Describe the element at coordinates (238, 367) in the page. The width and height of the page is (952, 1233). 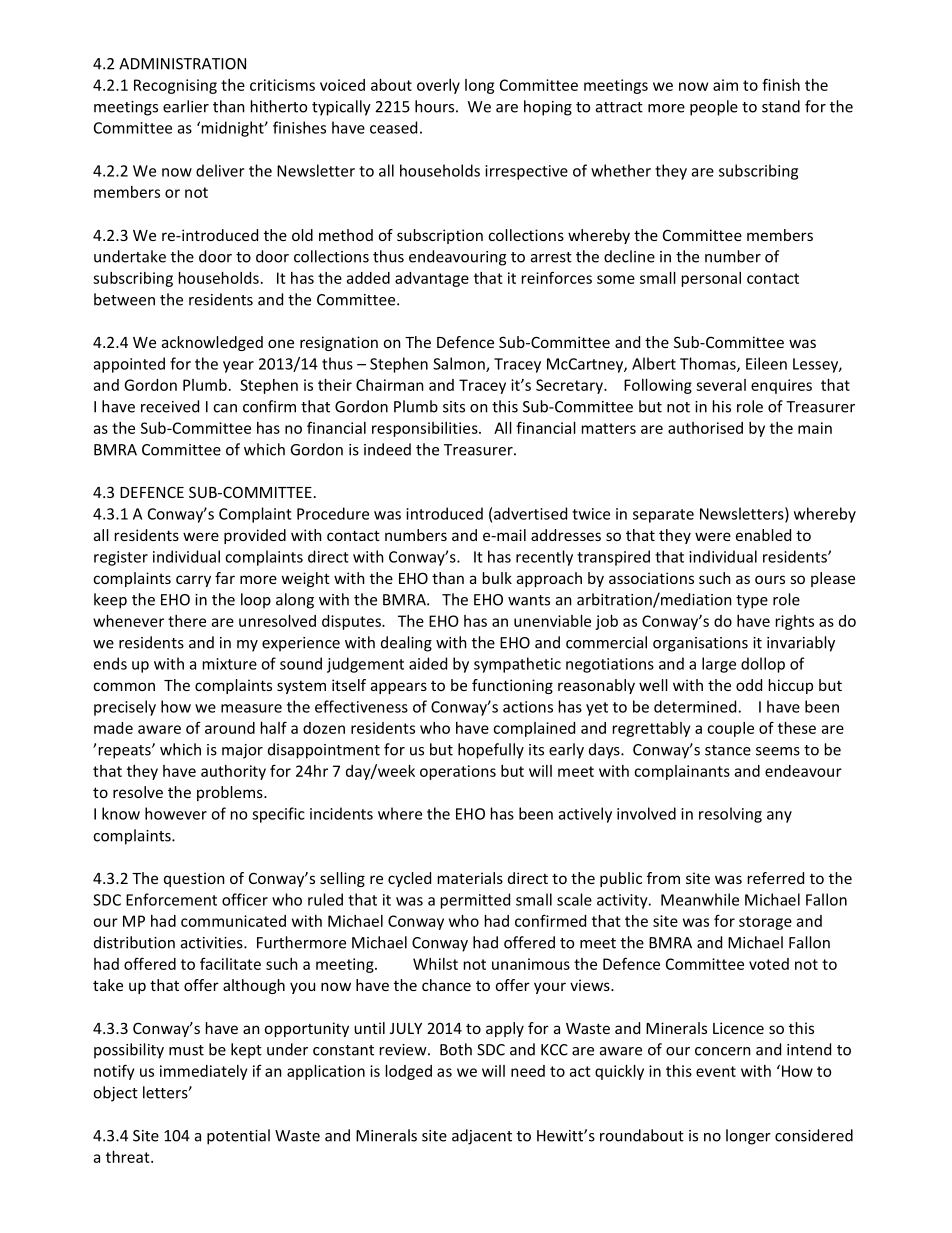
I see `year` at that location.
